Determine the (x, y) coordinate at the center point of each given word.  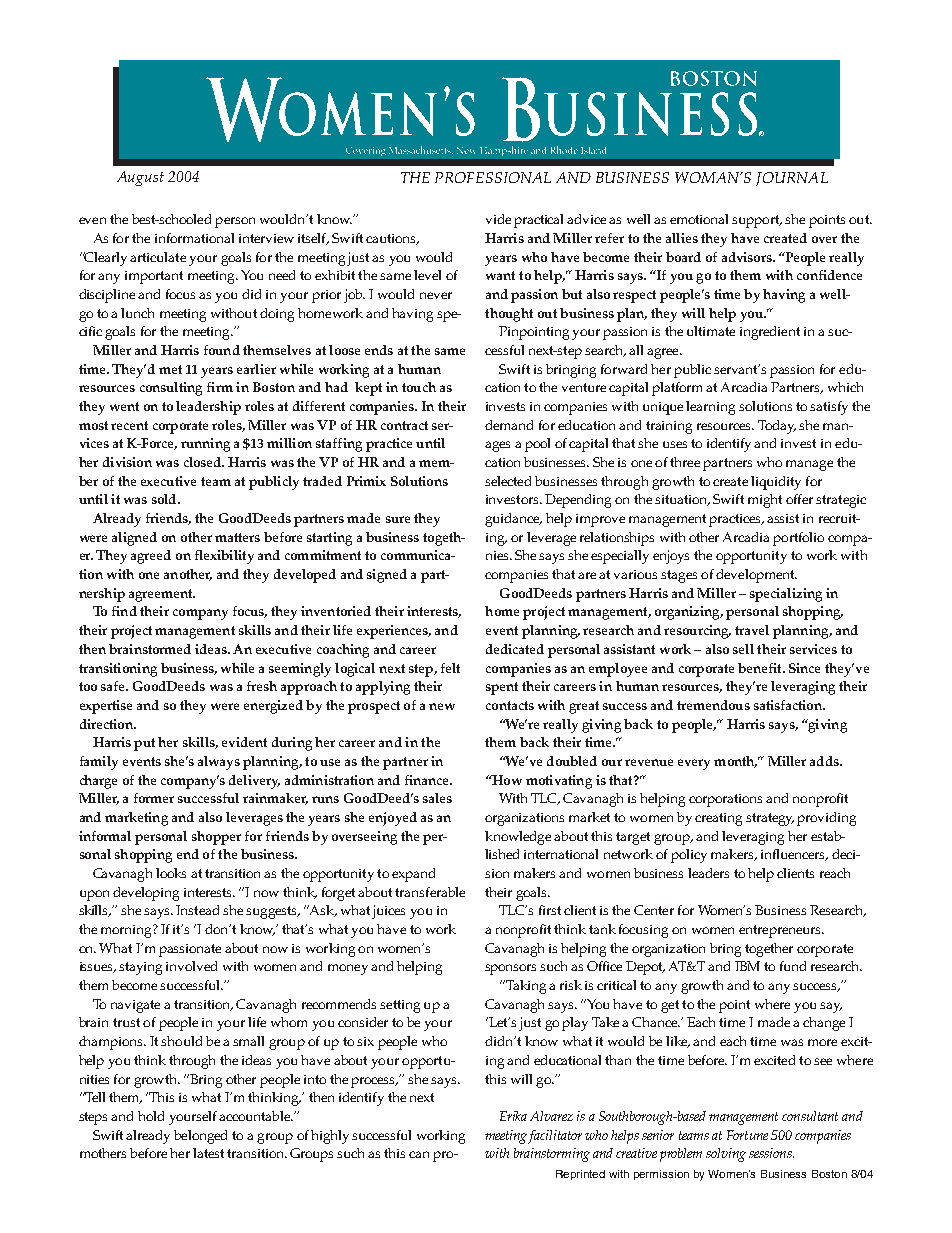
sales (437, 798)
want (500, 275)
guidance (513, 520)
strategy (770, 819)
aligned (134, 539)
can (419, 1154)
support (757, 221)
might (765, 501)
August (140, 178)
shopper (216, 838)
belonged (200, 1137)
